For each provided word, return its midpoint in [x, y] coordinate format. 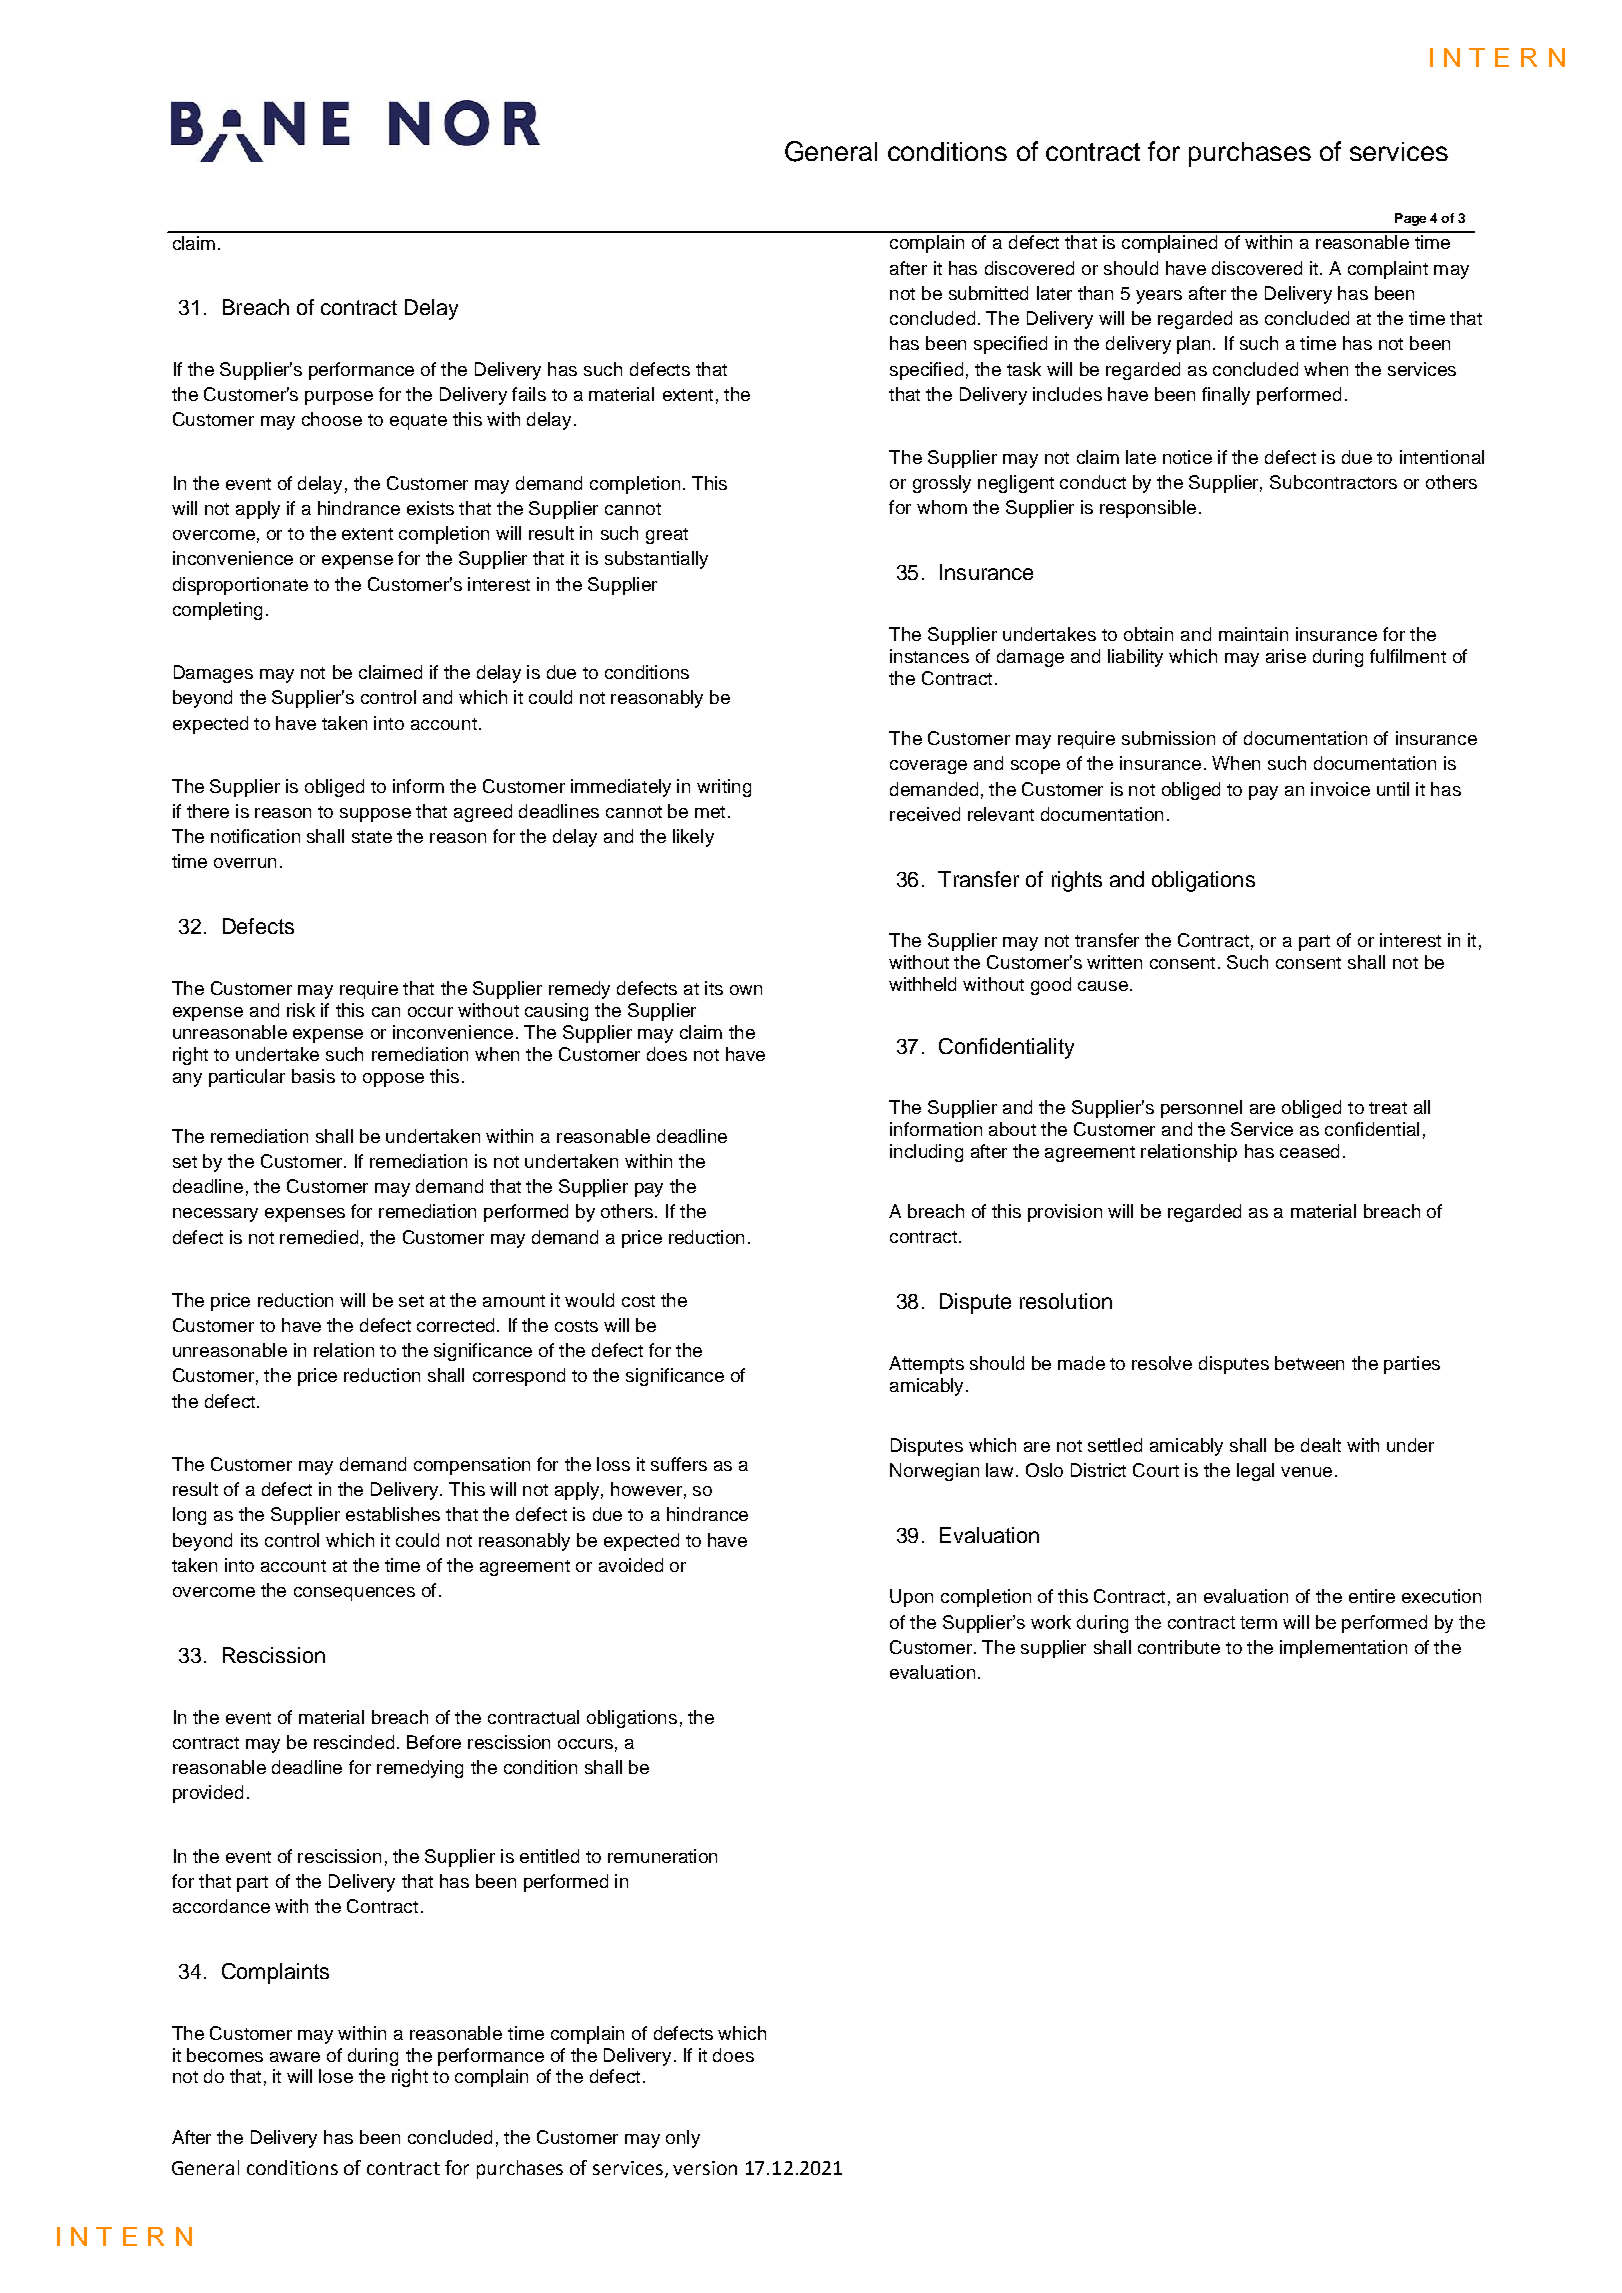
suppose [375, 815]
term [1258, 1622]
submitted [988, 293]
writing [724, 788]
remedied [319, 1237]
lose [336, 2076]
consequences [354, 1594]
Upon [911, 1598]
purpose [339, 398]
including [926, 1153]
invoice [1340, 789]
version [705, 2168]
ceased [1309, 1151]
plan [1195, 345]
